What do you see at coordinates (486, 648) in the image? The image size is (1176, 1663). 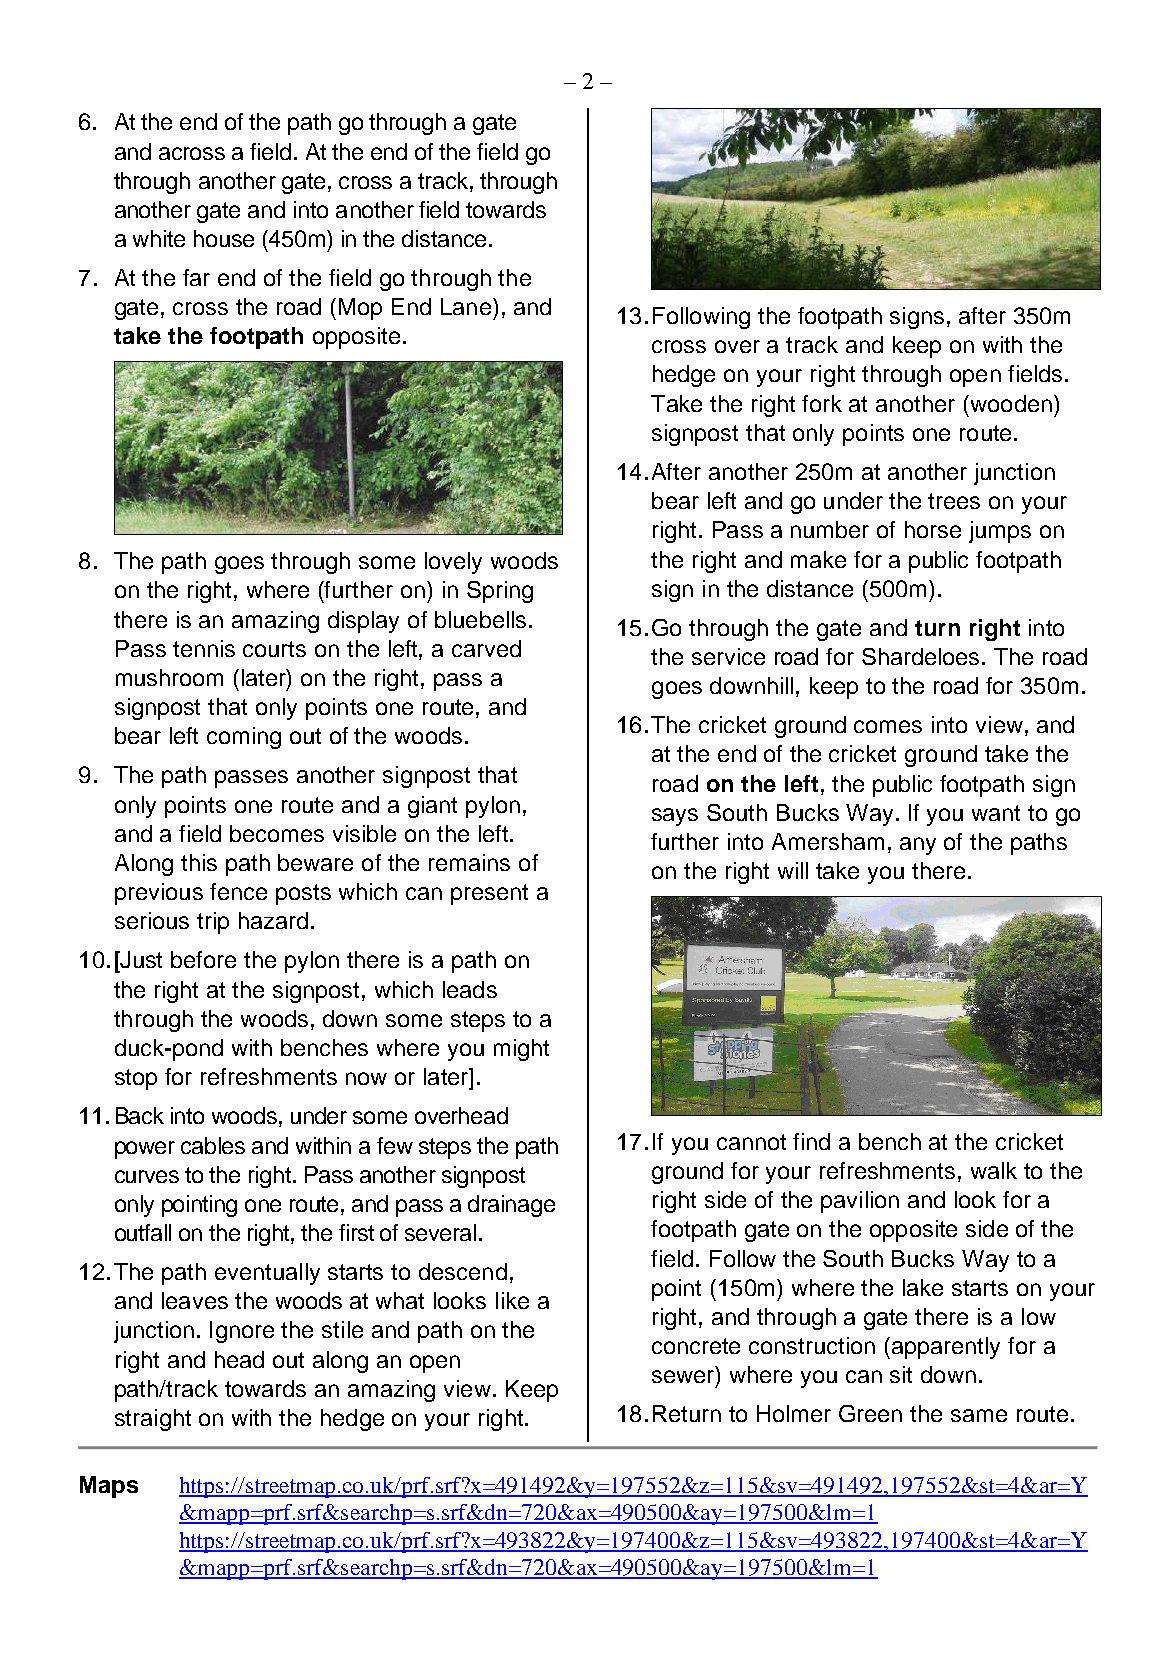 I see `carved` at bounding box center [486, 648].
